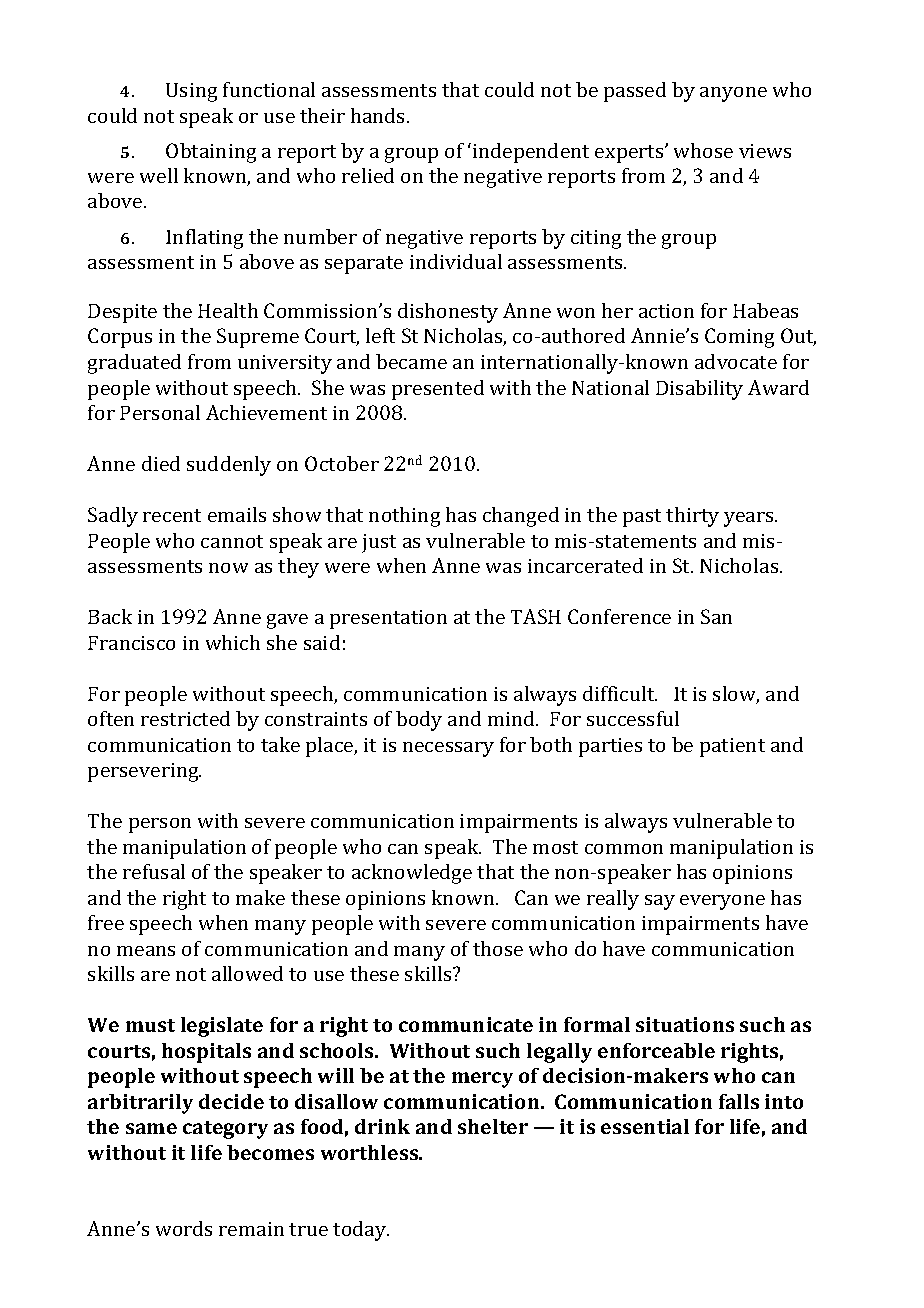 This page has width=924, height=1308. What do you see at coordinates (722, 902) in the page?
I see `everyone` at bounding box center [722, 902].
